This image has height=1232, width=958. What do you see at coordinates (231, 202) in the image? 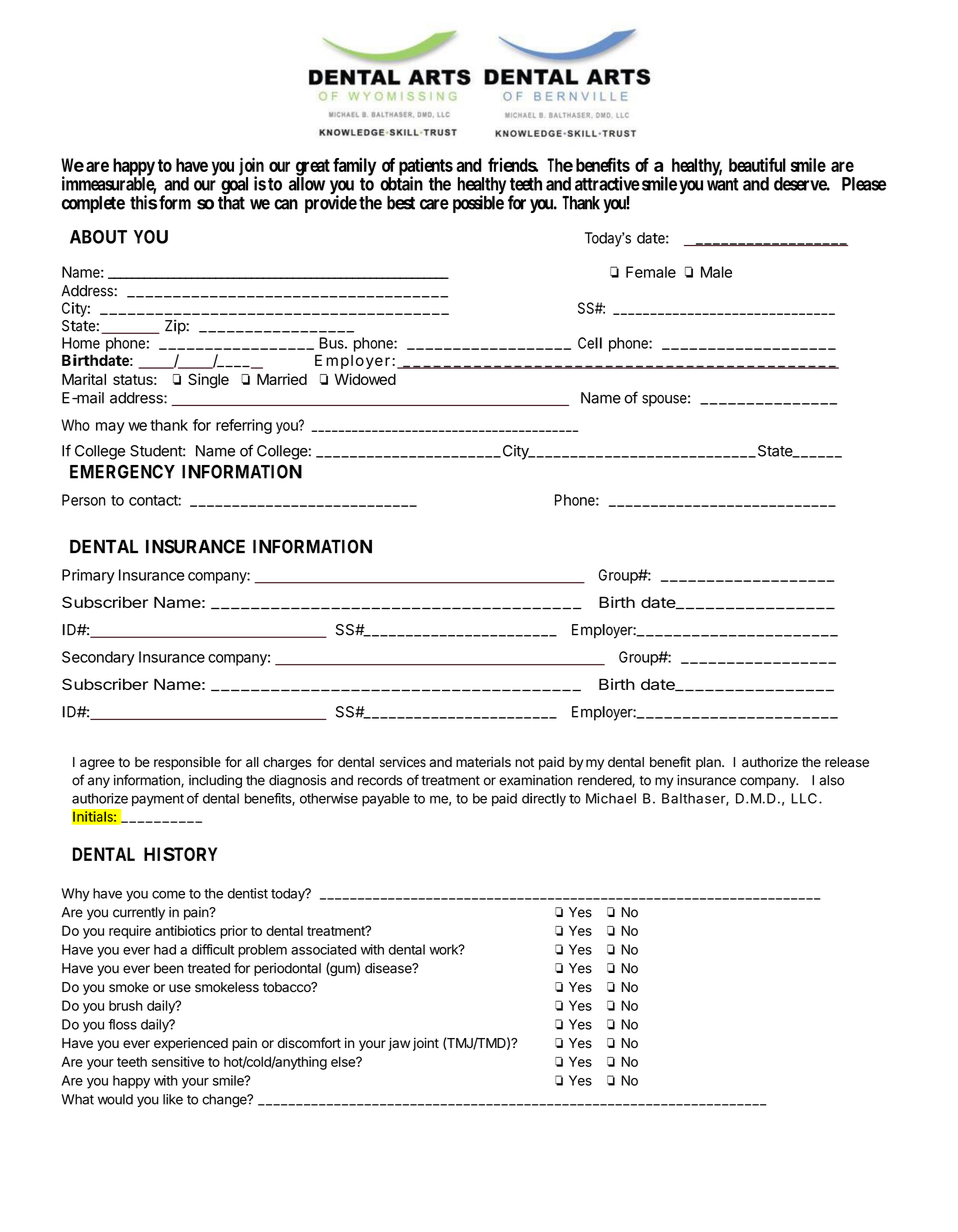
I see `that` at bounding box center [231, 202].
